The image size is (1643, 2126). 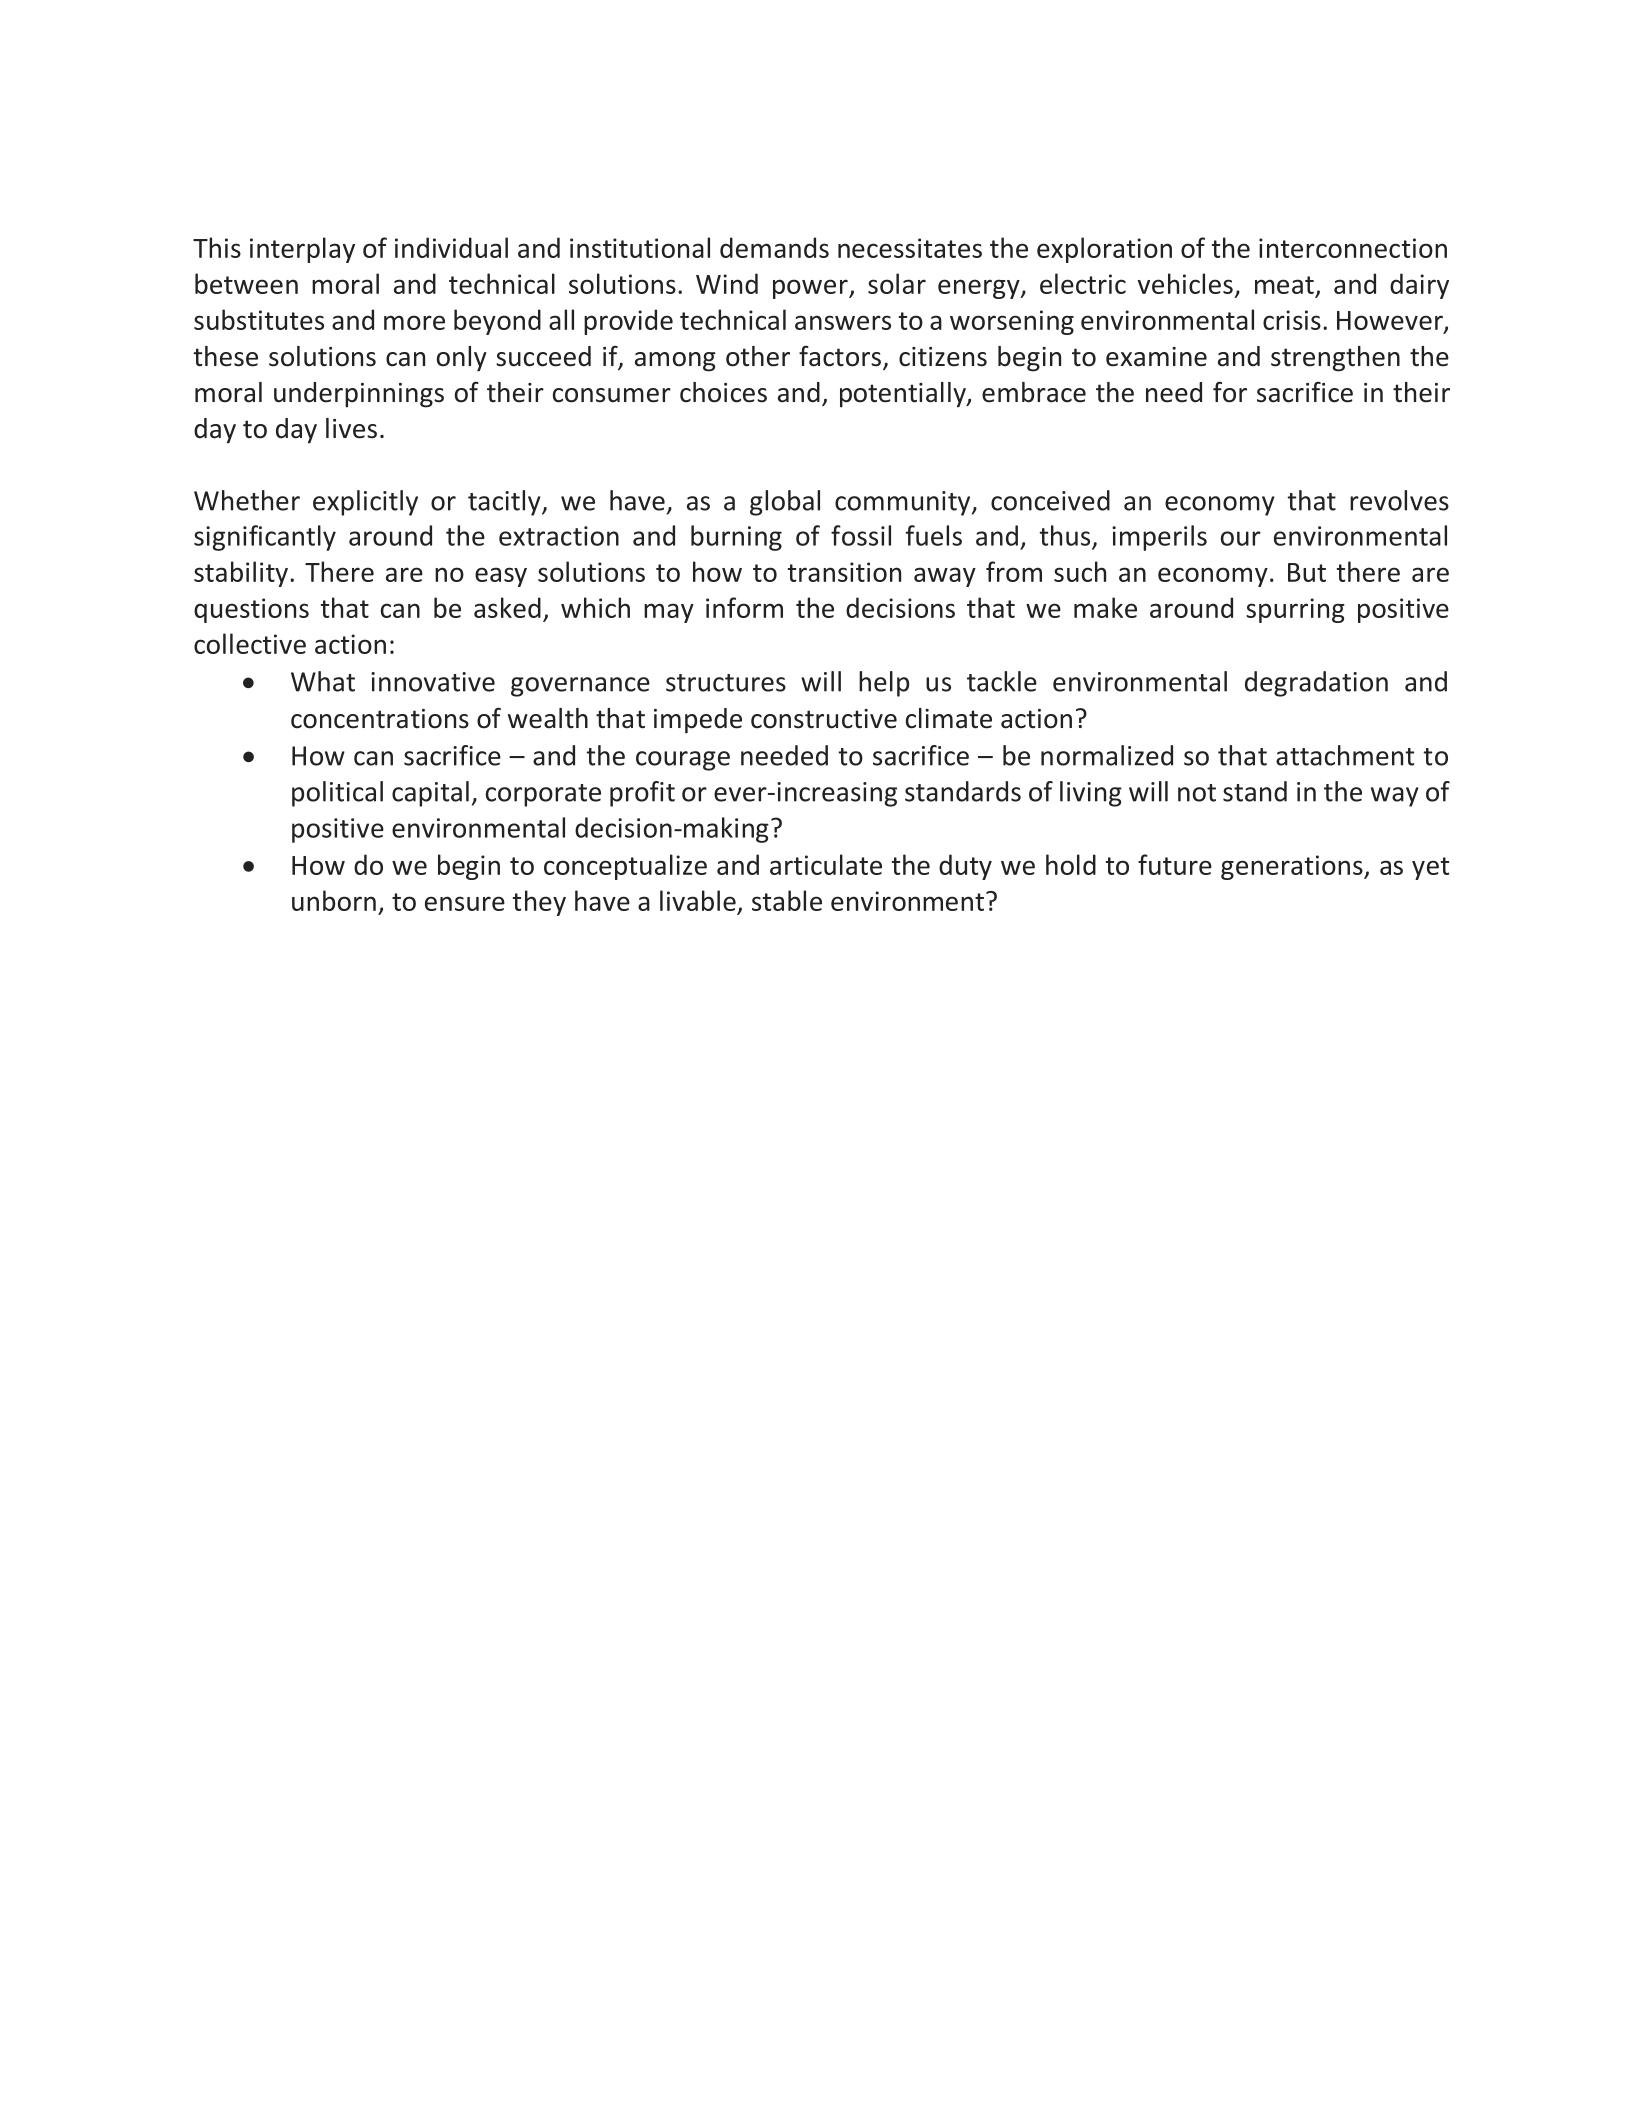 What do you see at coordinates (811, 289) in the screenshot?
I see `power` at bounding box center [811, 289].
